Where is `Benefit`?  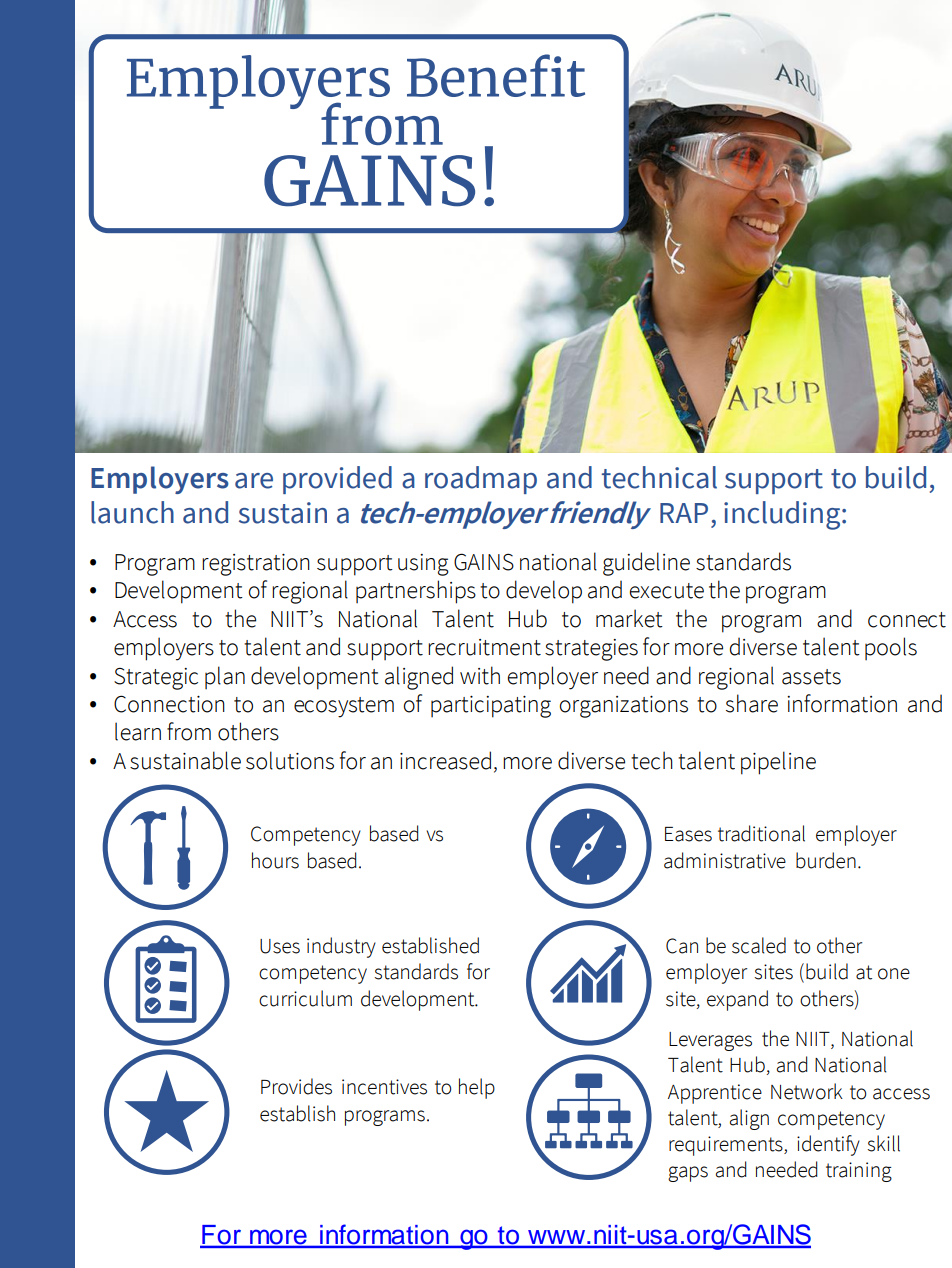
Benefit is located at coordinates (496, 75).
